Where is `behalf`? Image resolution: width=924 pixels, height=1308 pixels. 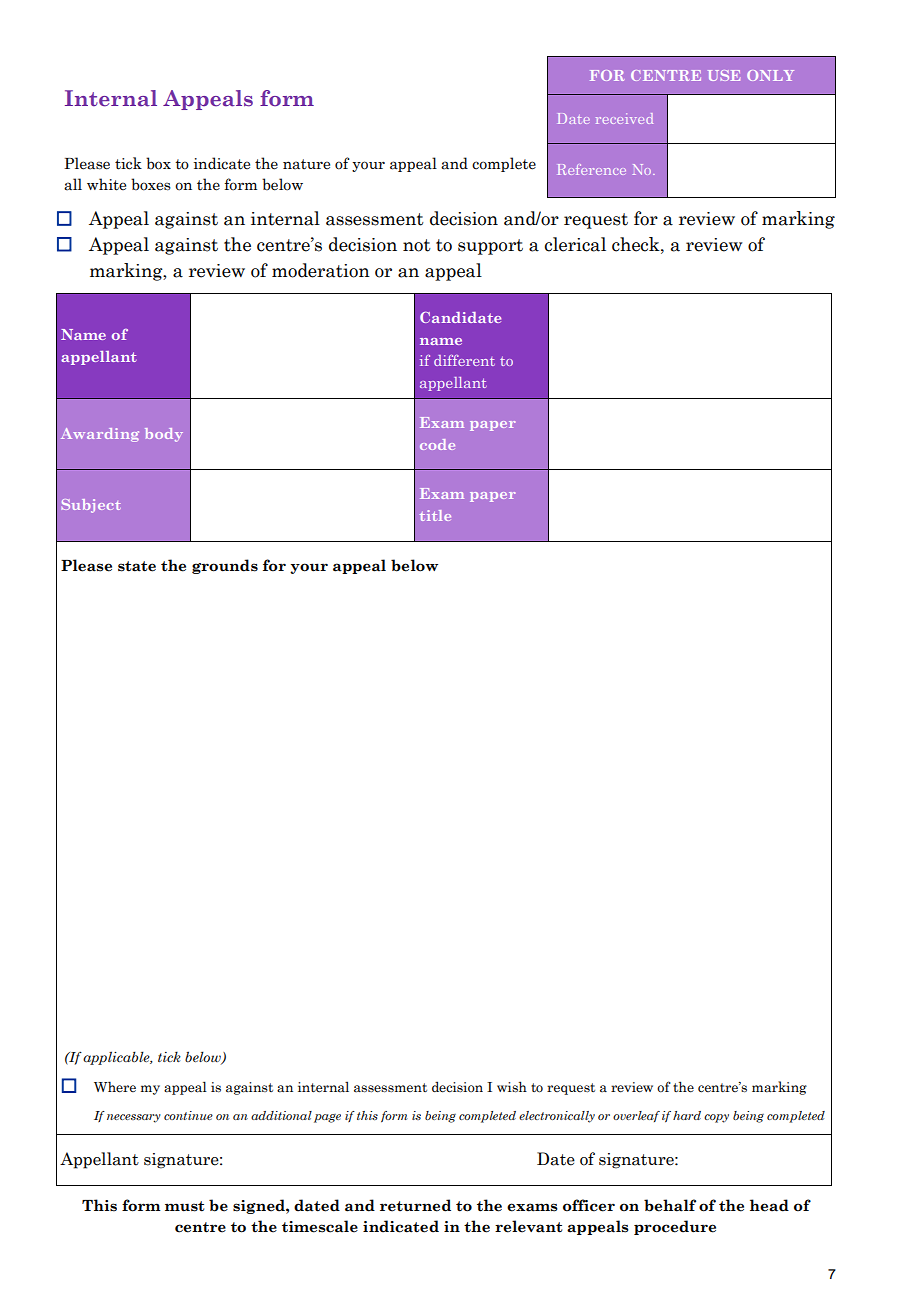
behalf is located at coordinates (670, 1205).
